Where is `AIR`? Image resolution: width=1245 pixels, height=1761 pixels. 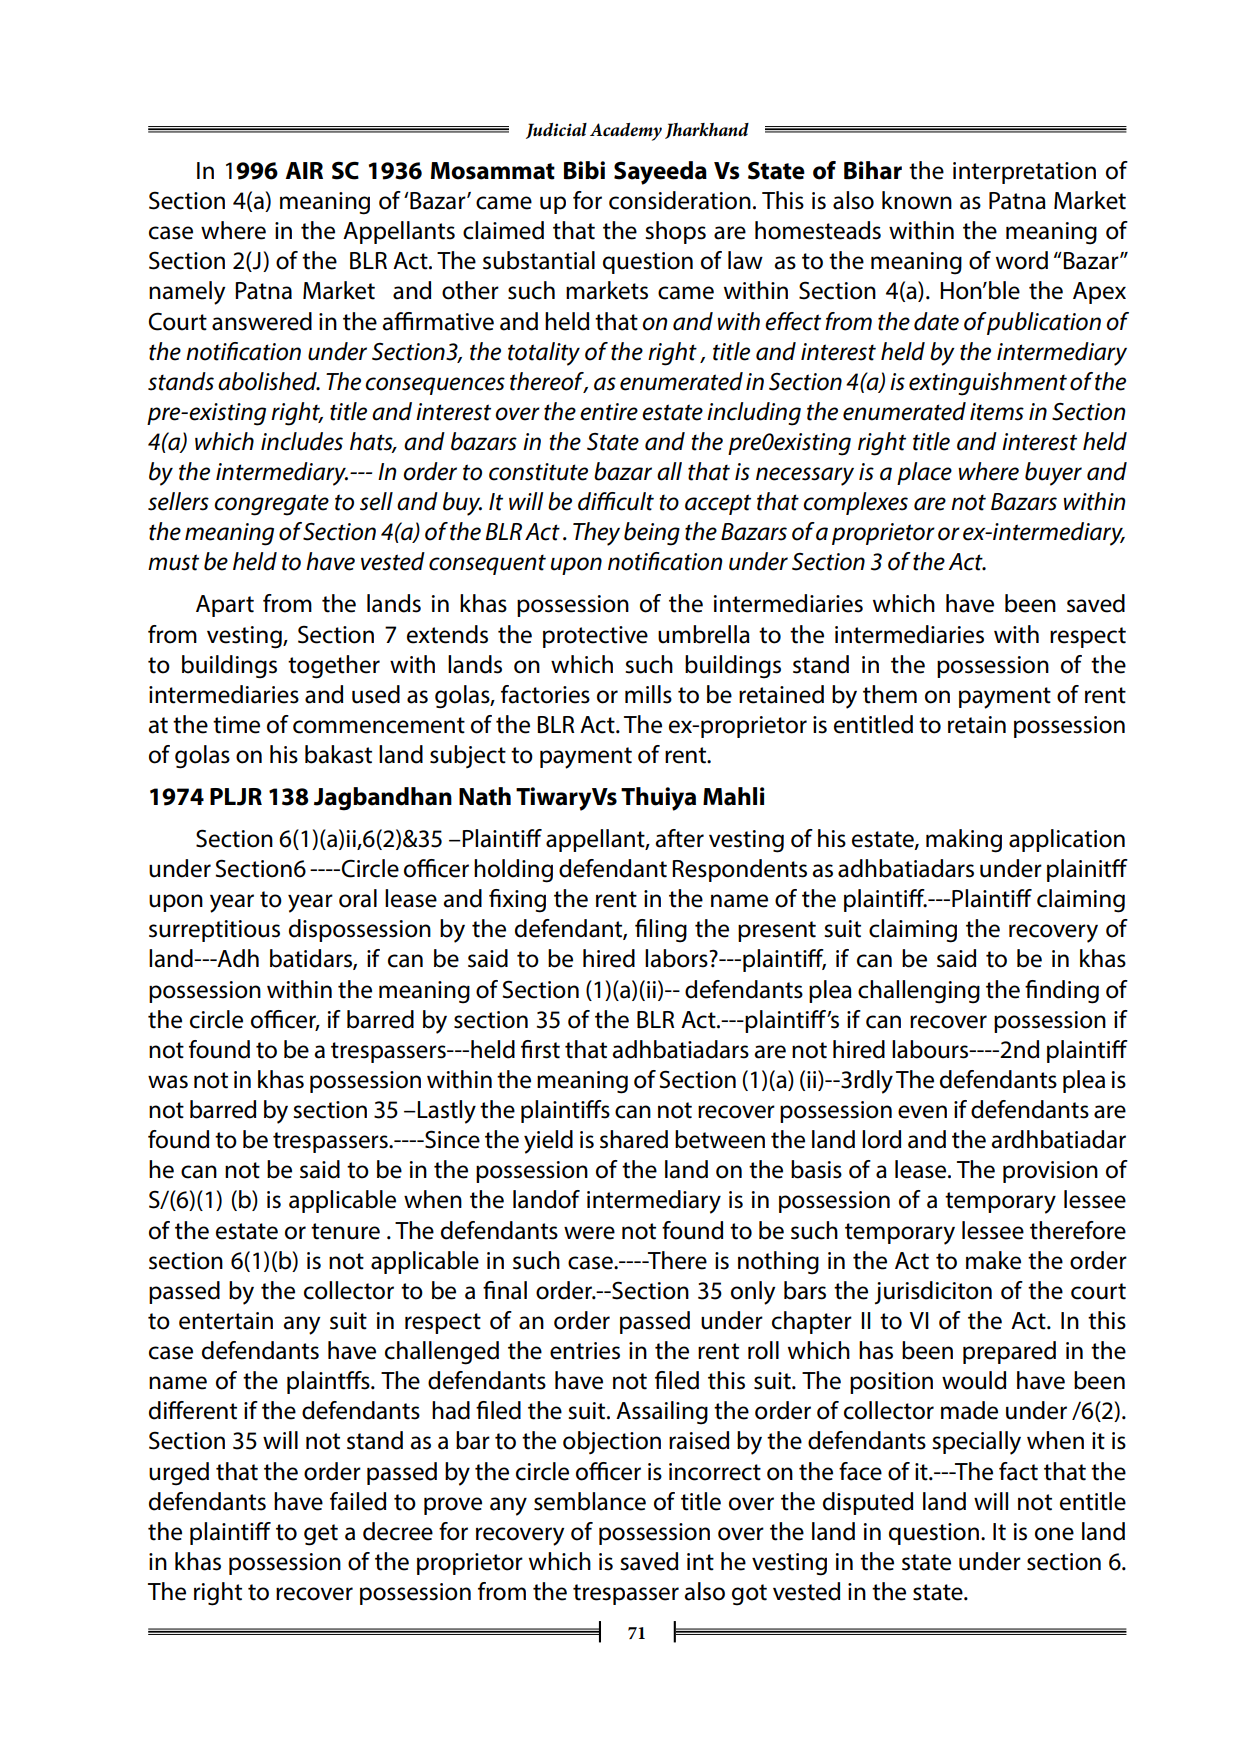
AIR is located at coordinates (304, 170).
